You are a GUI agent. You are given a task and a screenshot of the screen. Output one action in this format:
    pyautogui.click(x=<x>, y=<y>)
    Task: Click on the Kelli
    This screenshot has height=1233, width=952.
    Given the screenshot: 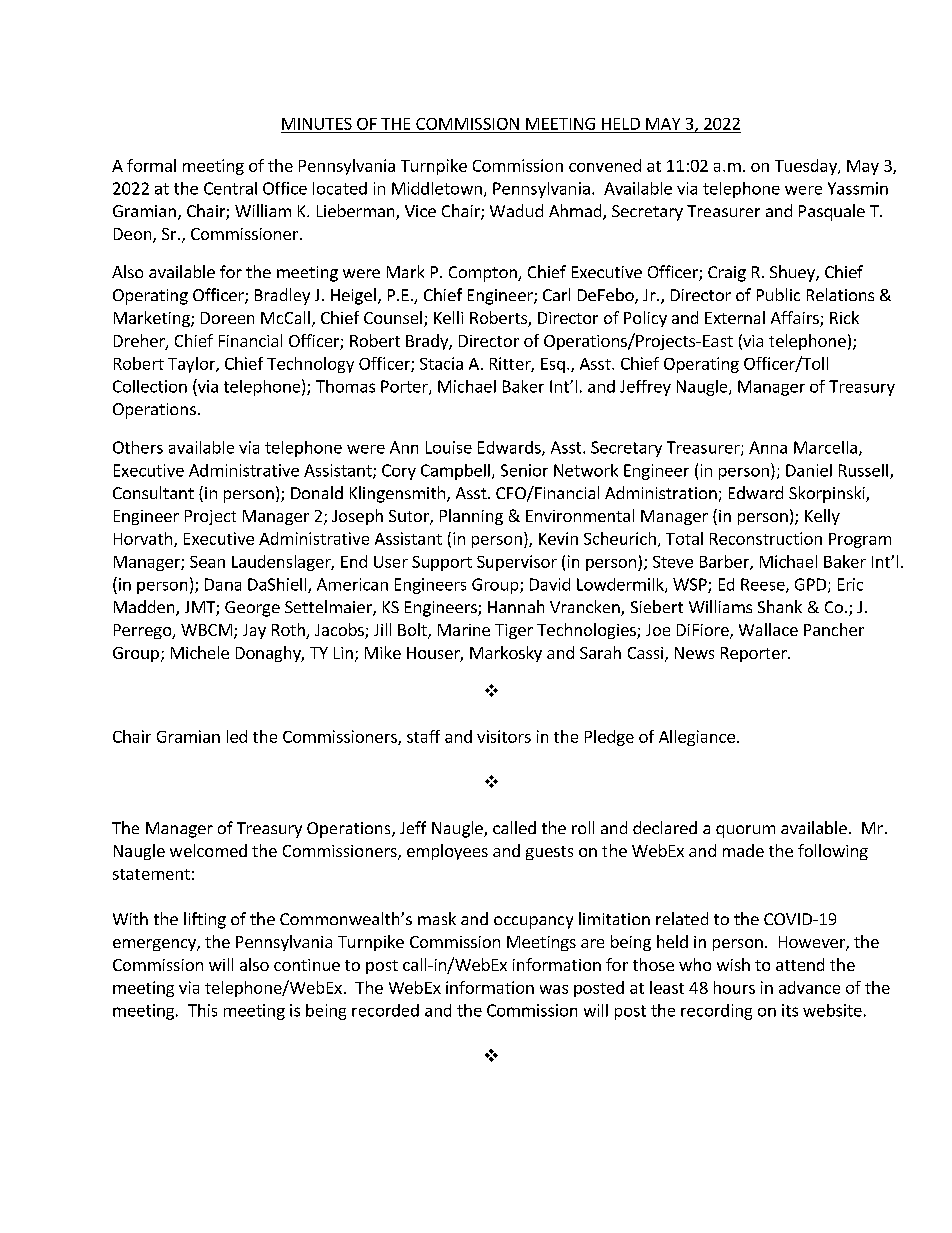 What is the action you would take?
    pyautogui.click(x=448, y=317)
